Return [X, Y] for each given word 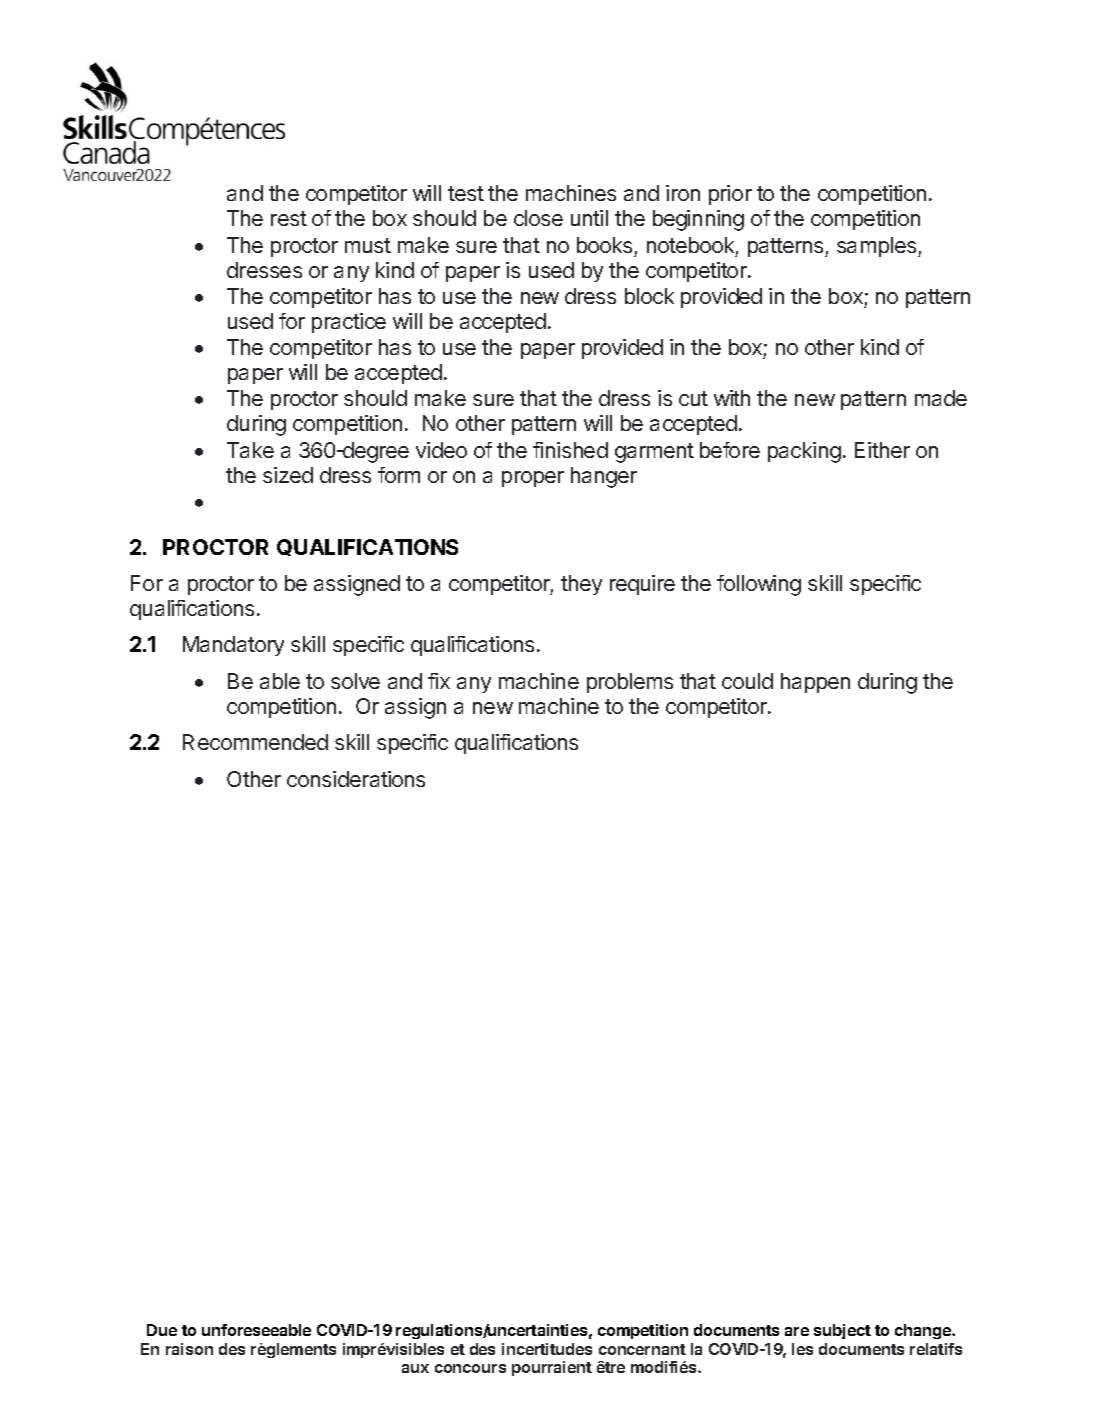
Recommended [255, 742]
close [538, 218]
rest [289, 218]
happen [815, 683]
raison [189, 1349]
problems [630, 683]
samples [878, 247]
